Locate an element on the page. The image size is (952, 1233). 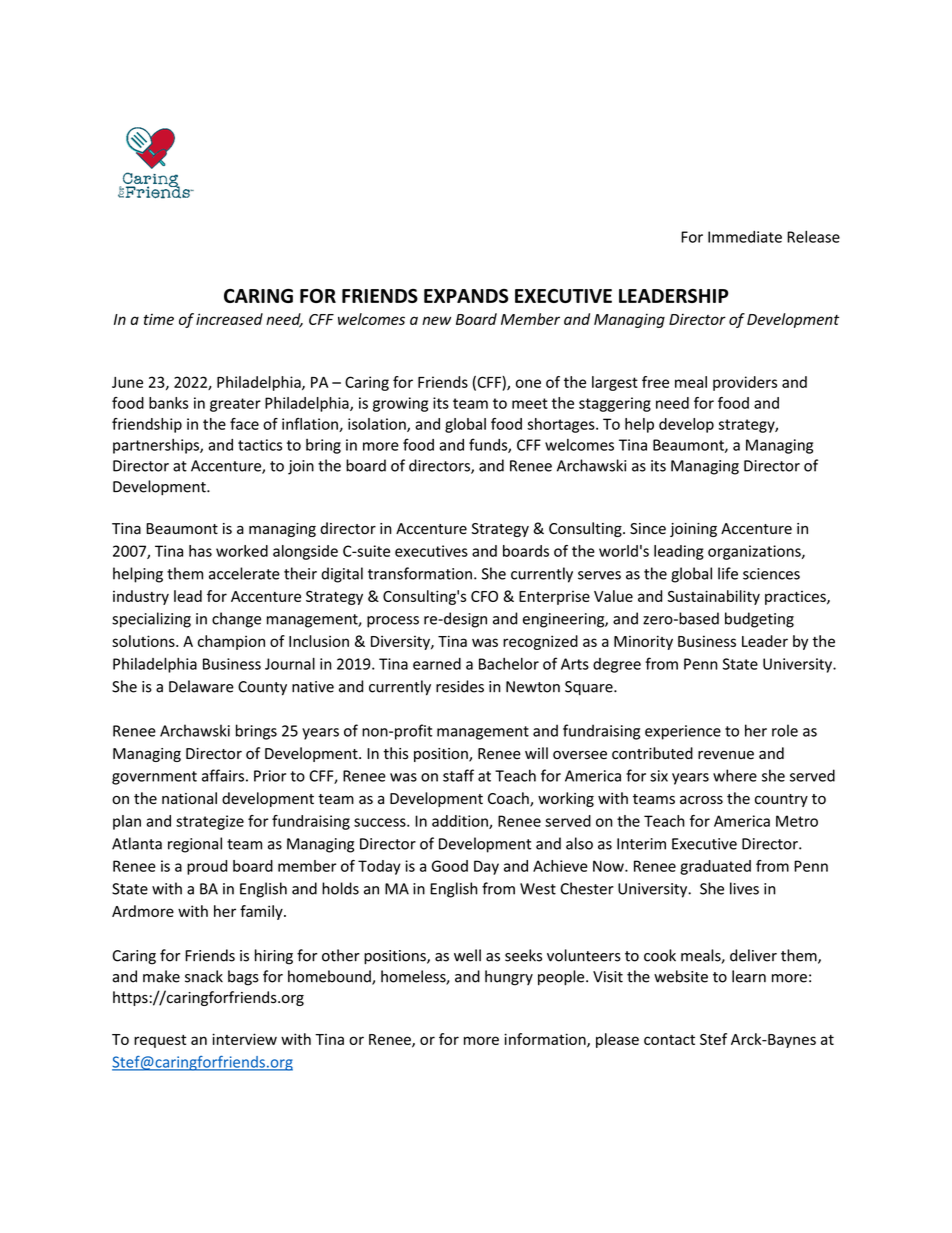
EXPANDS is located at coordinates (466, 296).
